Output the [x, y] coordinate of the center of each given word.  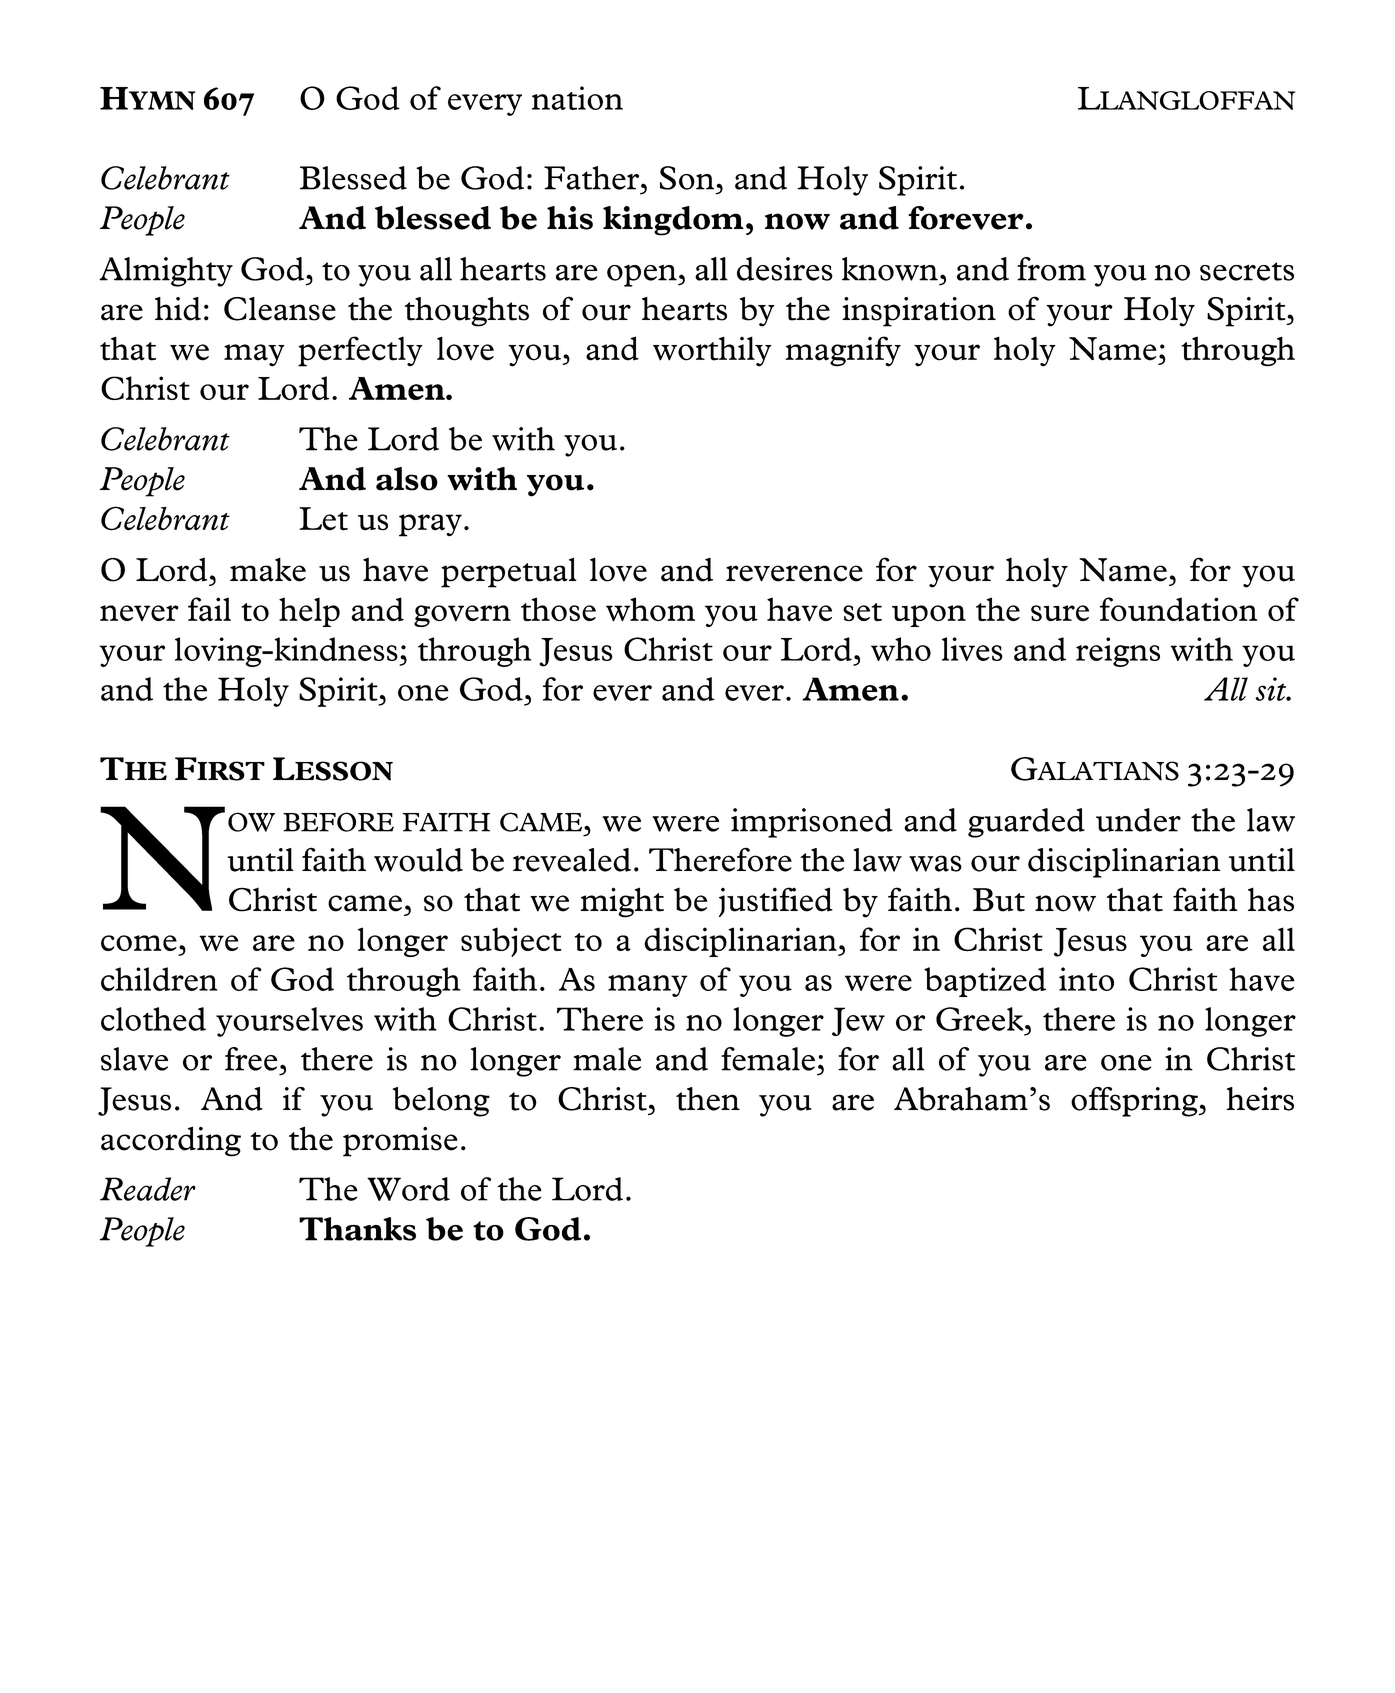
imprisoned [812, 823]
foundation [1179, 609]
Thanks [357, 1229]
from [1051, 269]
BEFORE [338, 822]
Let [323, 519]
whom [650, 609]
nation [577, 98]
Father [593, 178]
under [1138, 820]
